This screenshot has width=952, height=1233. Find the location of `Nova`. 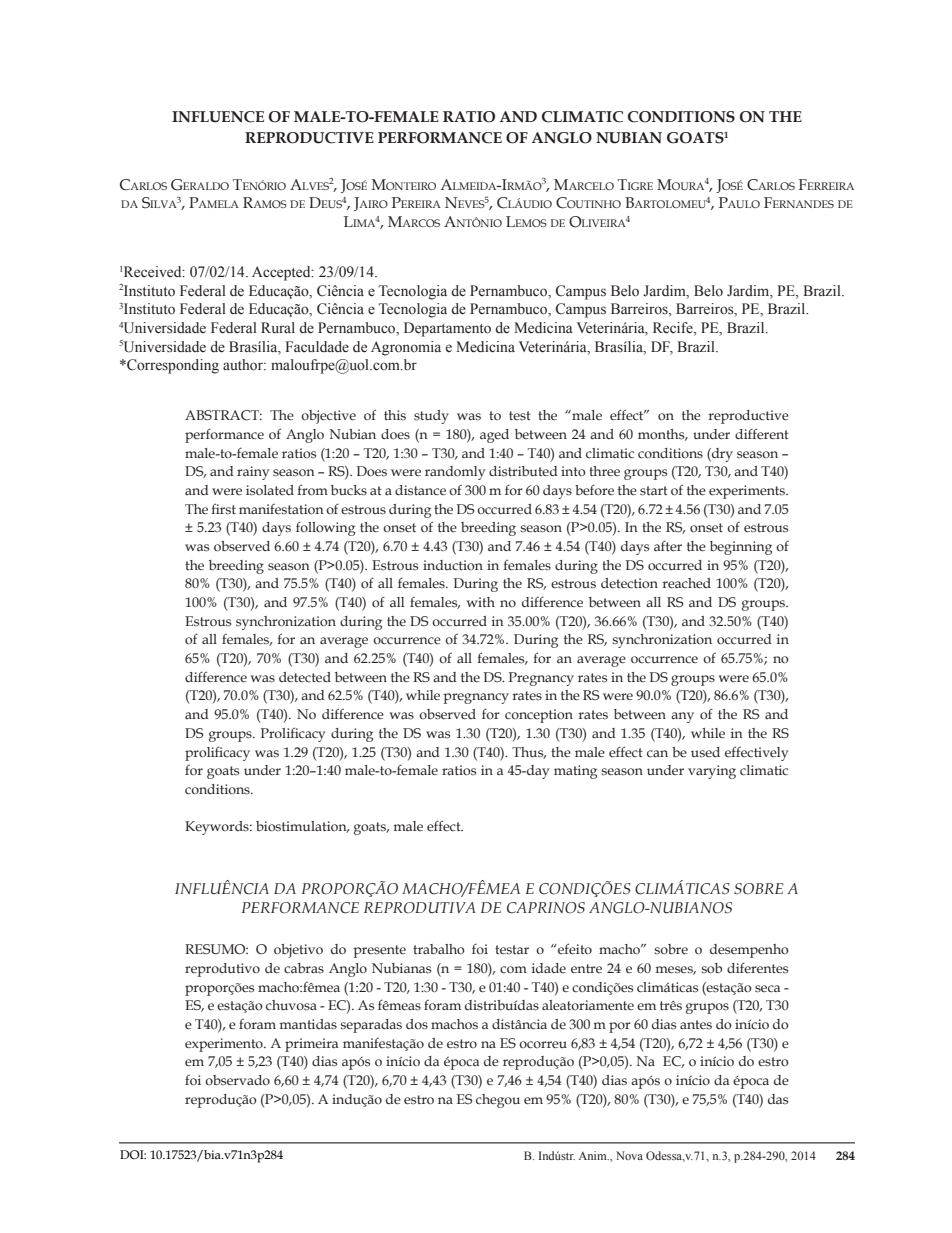

Nova is located at coordinates (629, 1155).
